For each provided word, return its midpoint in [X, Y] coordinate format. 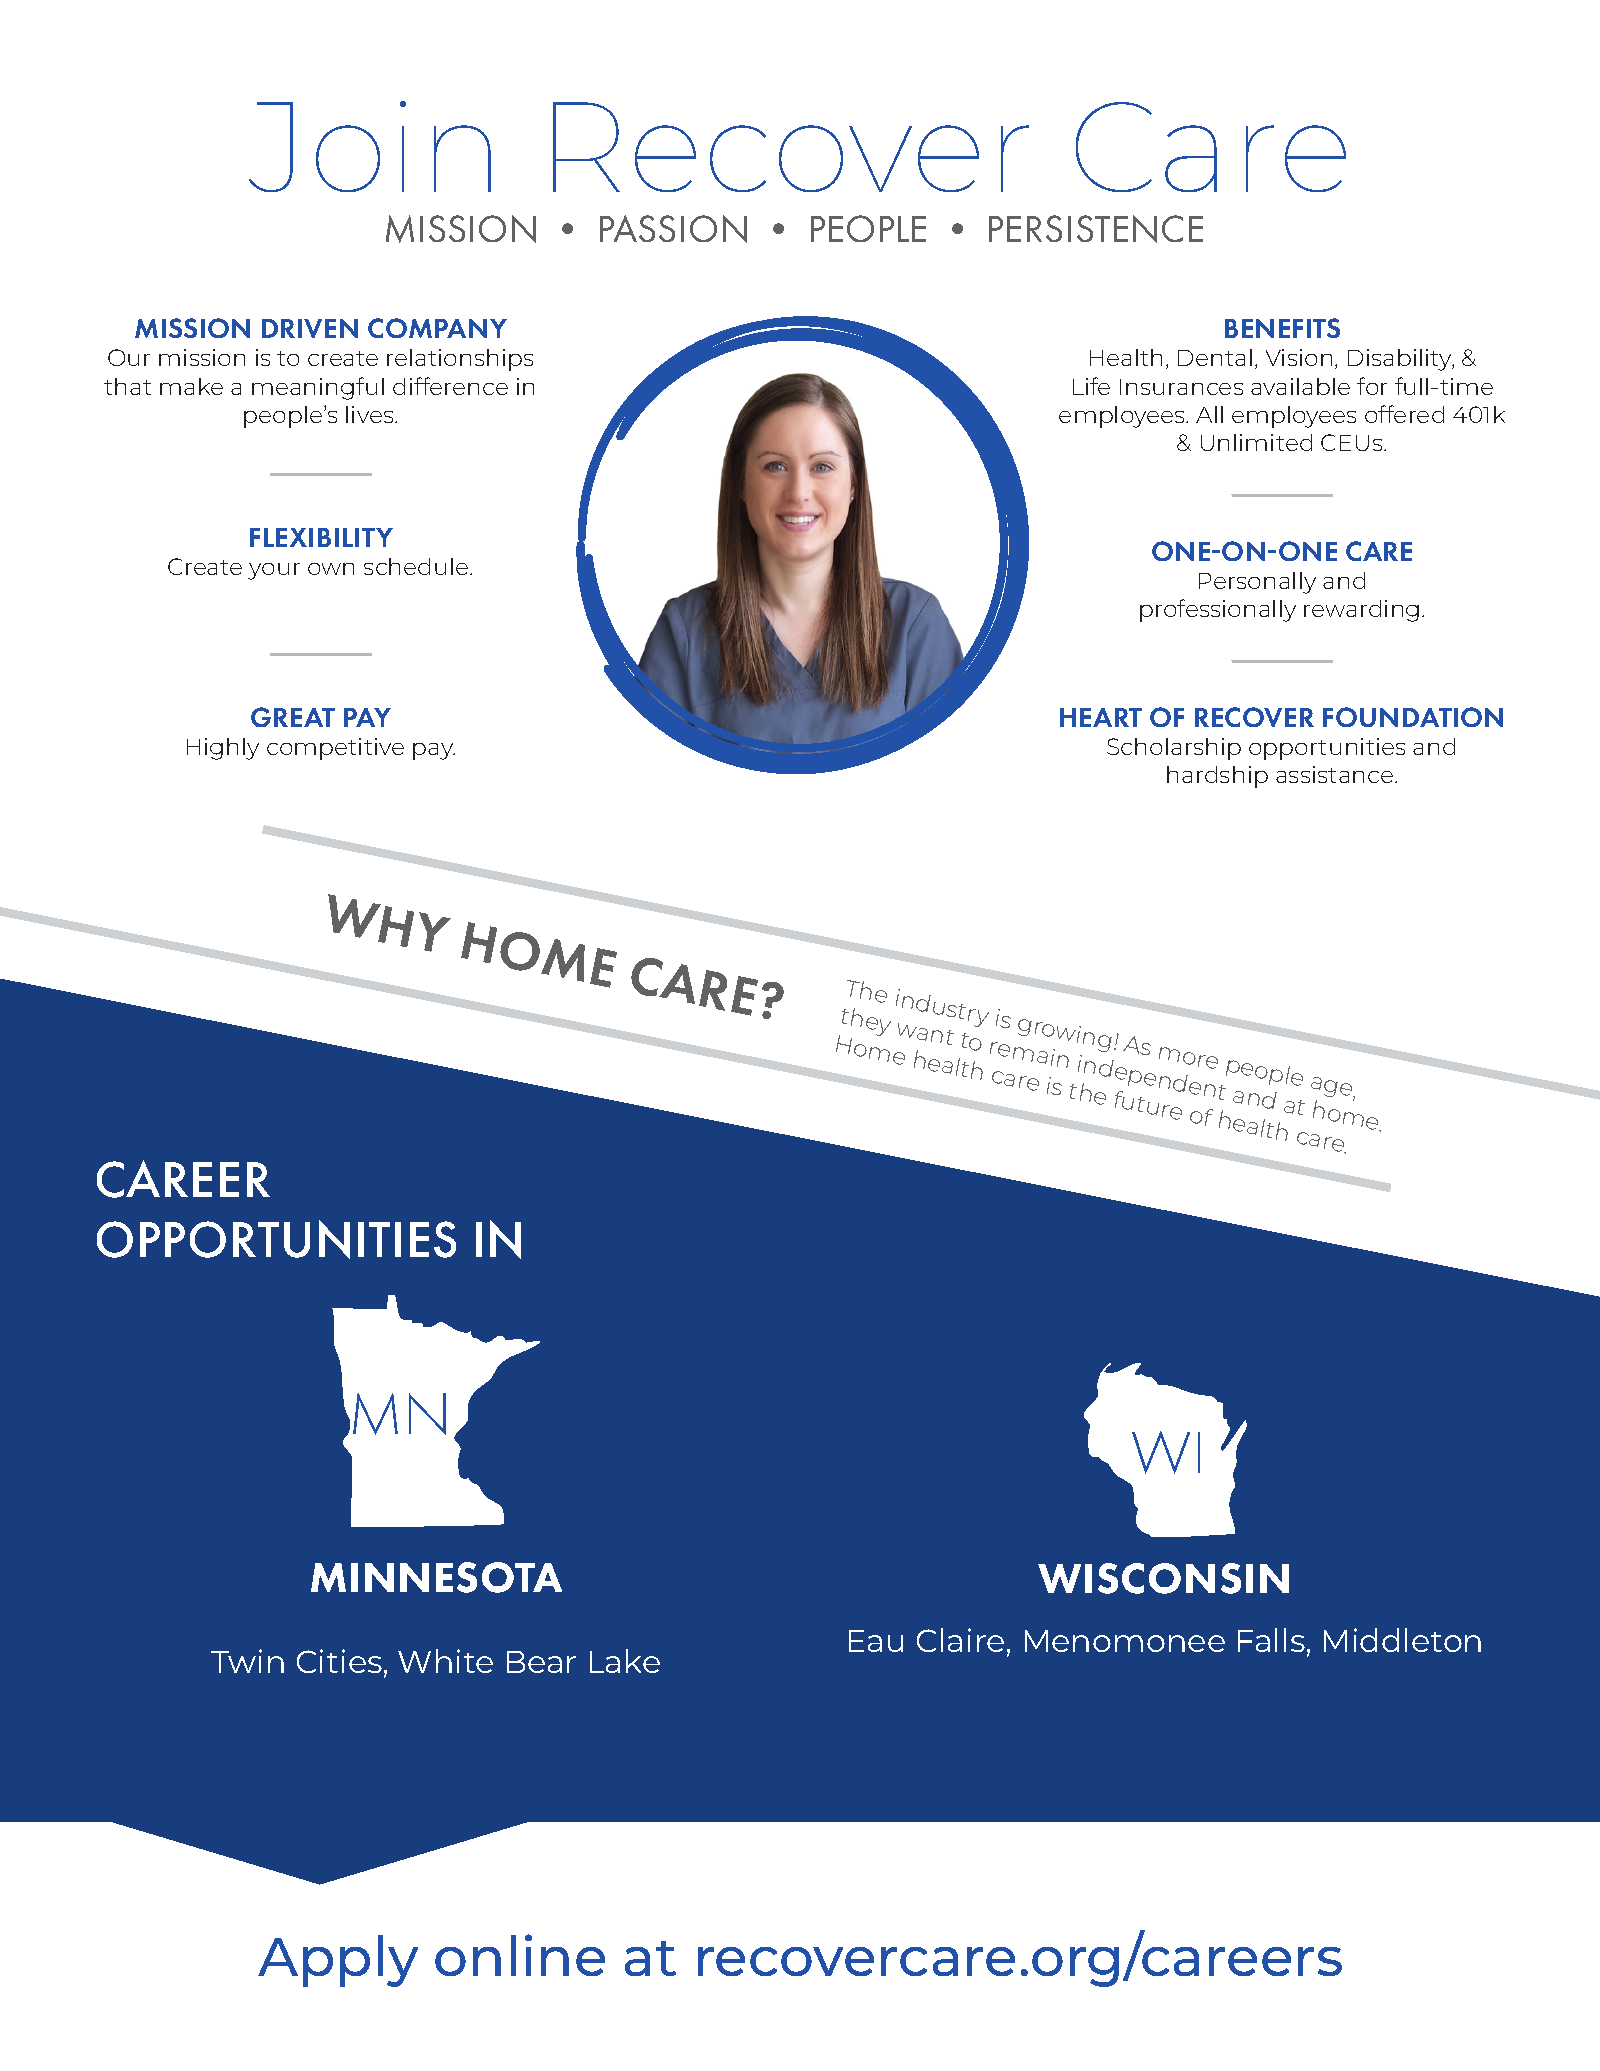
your [274, 571]
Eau [876, 1641]
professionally [1218, 610]
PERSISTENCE [1096, 229]
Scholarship [1174, 749]
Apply [338, 1961]
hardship [1217, 777]
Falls [1271, 1640]
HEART [1101, 717]
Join [370, 146]
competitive [335, 749]
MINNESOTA [436, 1577]
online [520, 1955]
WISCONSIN [1163, 1578]
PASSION [673, 229]
